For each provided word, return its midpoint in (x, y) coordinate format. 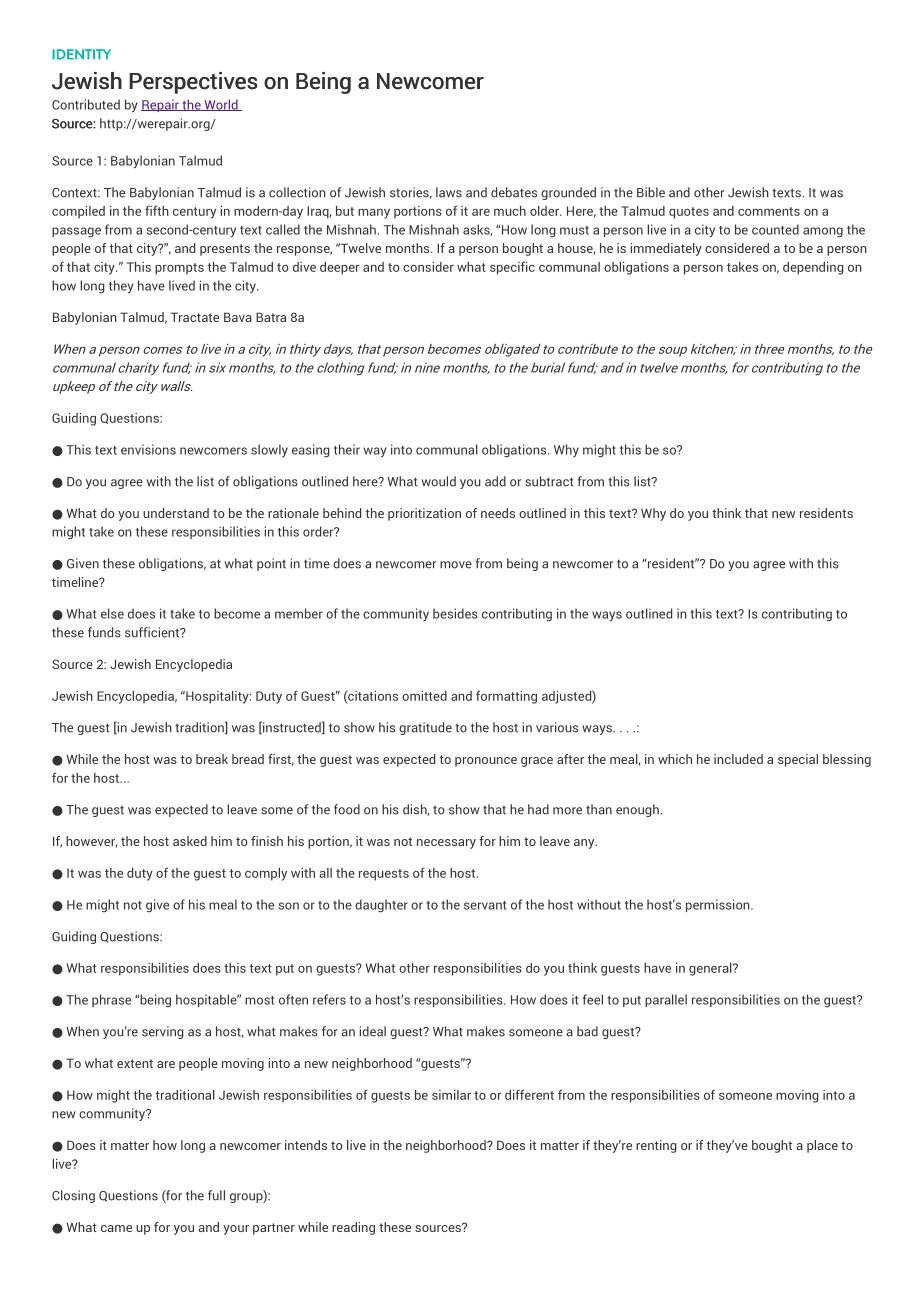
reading (353, 1228)
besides (455, 613)
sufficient (153, 632)
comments (769, 211)
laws (449, 192)
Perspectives (193, 83)
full (216, 1195)
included (738, 759)
